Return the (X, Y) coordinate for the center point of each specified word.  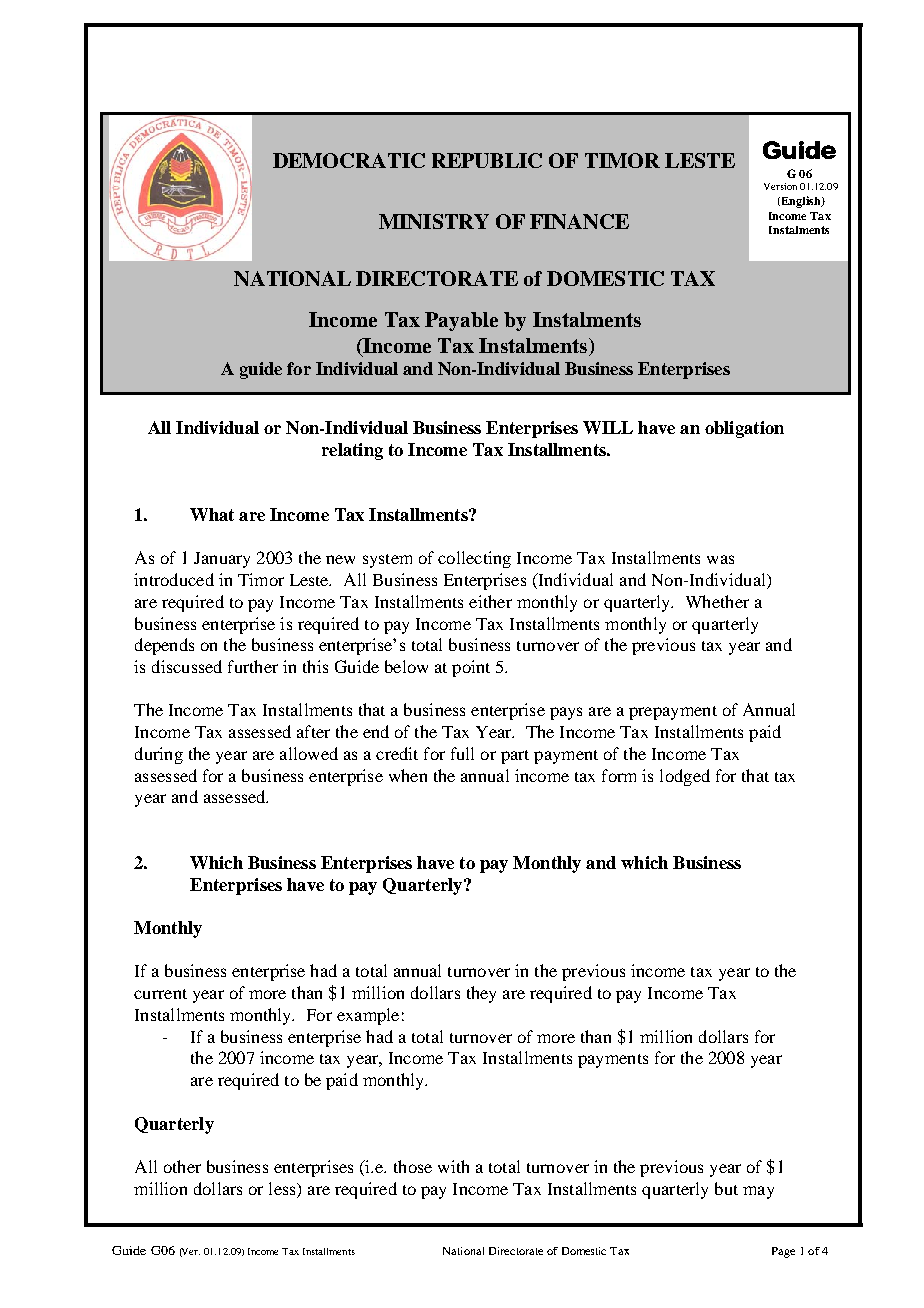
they (481, 994)
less (283, 1188)
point (471, 668)
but (726, 1188)
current (160, 994)
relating (352, 451)
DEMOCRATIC (349, 160)
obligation (744, 429)
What (212, 514)
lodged (685, 777)
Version (780, 186)
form (619, 775)
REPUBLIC (487, 160)
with (453, 1166)
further (253, 666)
